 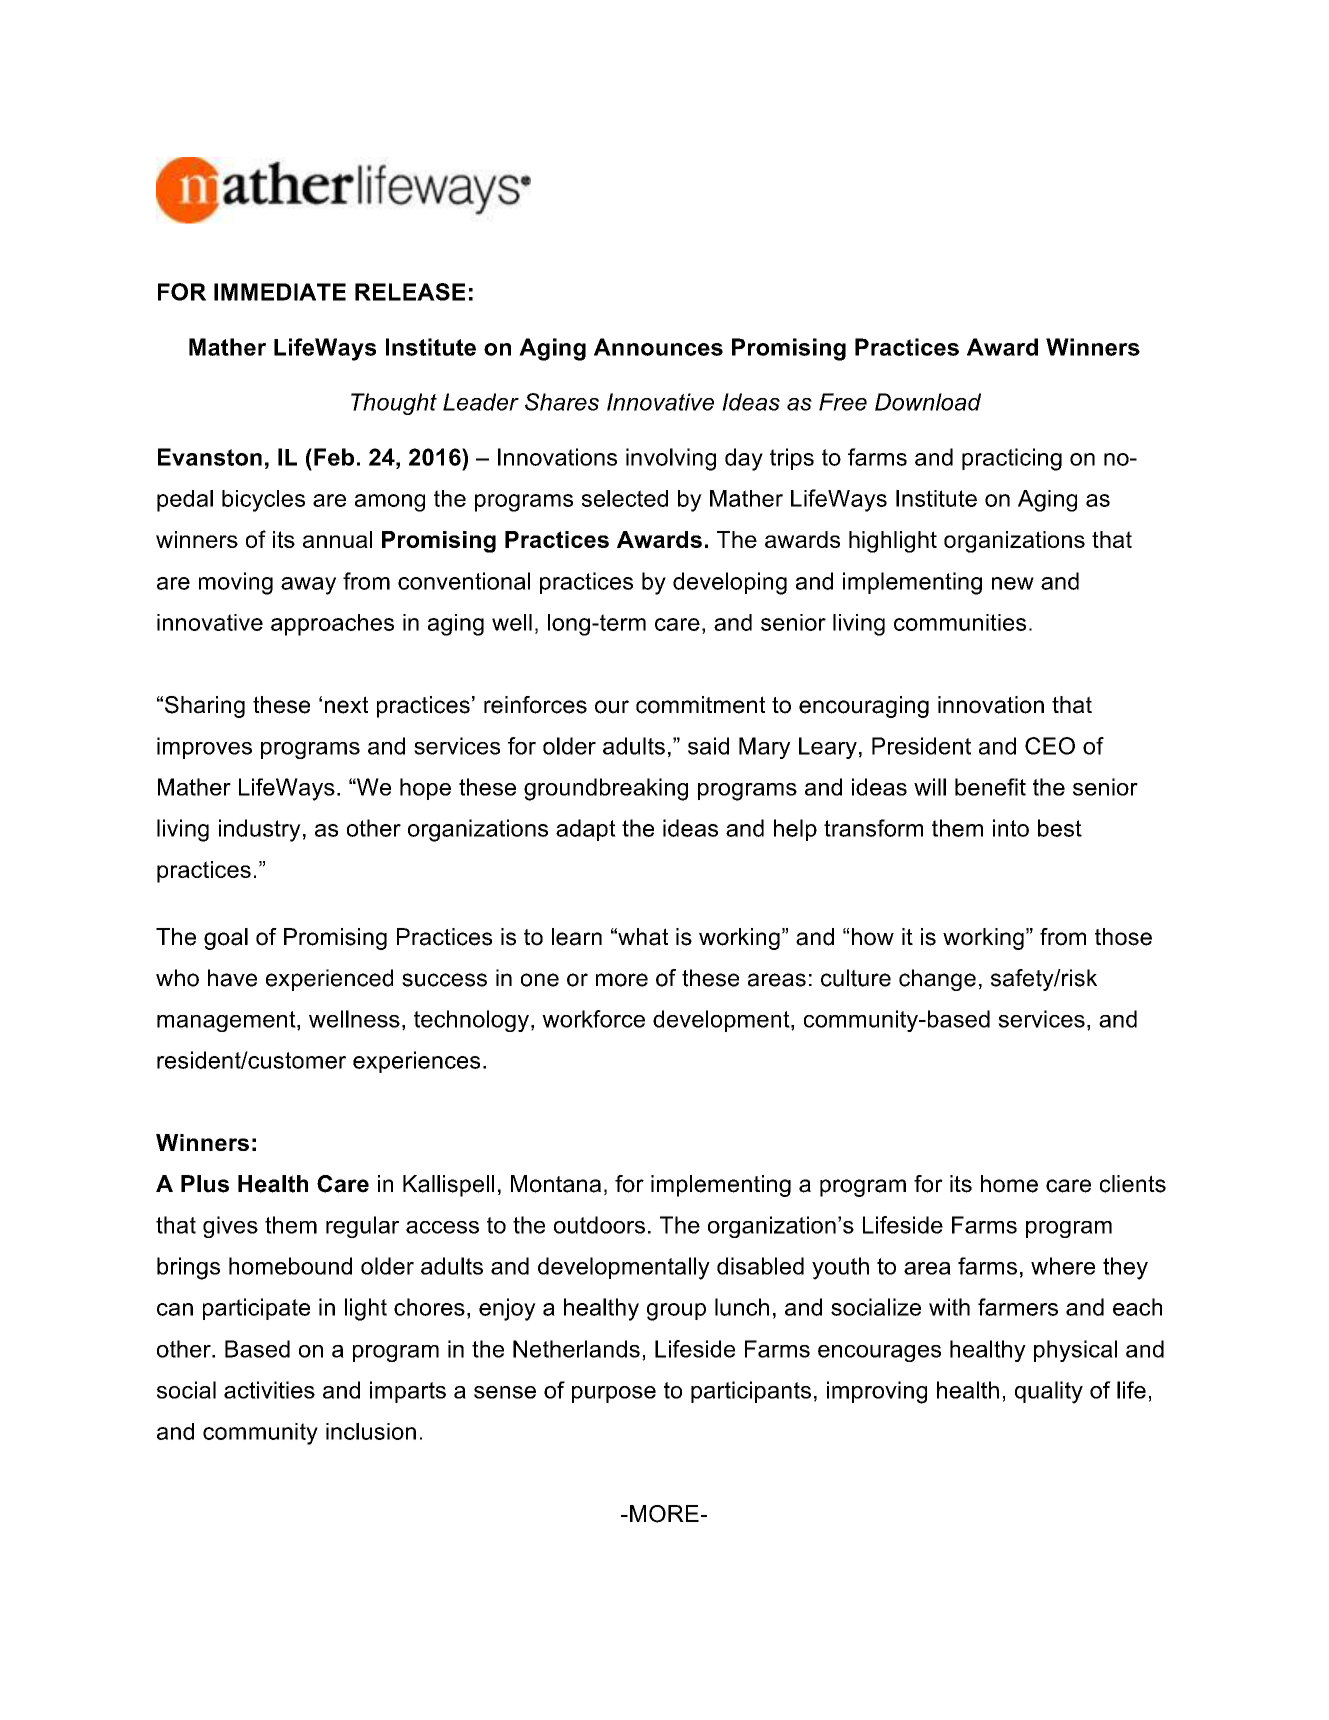 What do you see at coordinates (280, 292) in the document?
I see `IMMEDIATE` at bounding box center [280, 292].
